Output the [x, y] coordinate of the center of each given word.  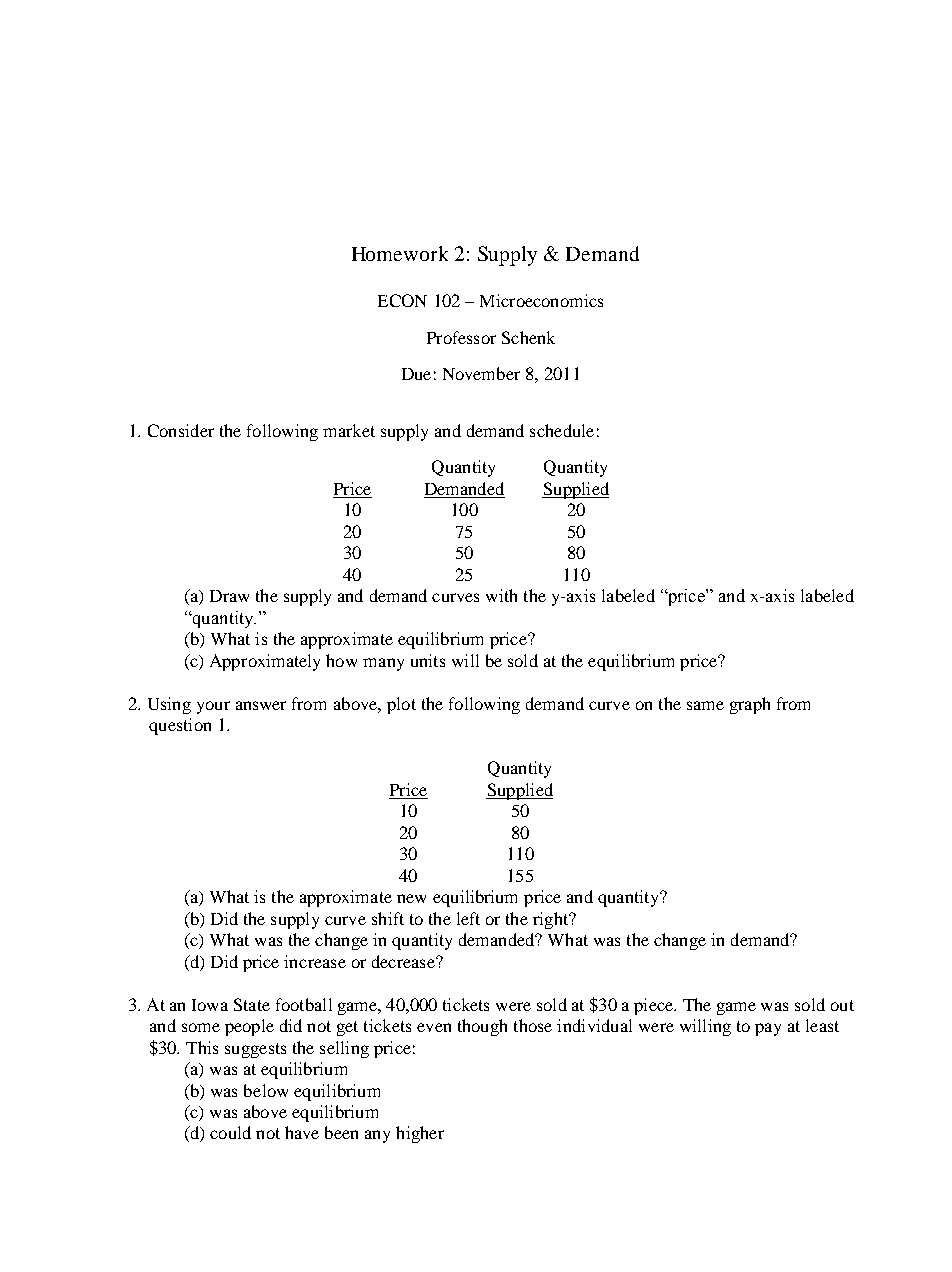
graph [750, 705]
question [180, 726]
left [468, 918]
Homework [400, 253]
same [705, 705]
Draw [229, 596]
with [501, 595]
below [266, 1090]
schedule [562, 430]
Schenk [528, 337]
